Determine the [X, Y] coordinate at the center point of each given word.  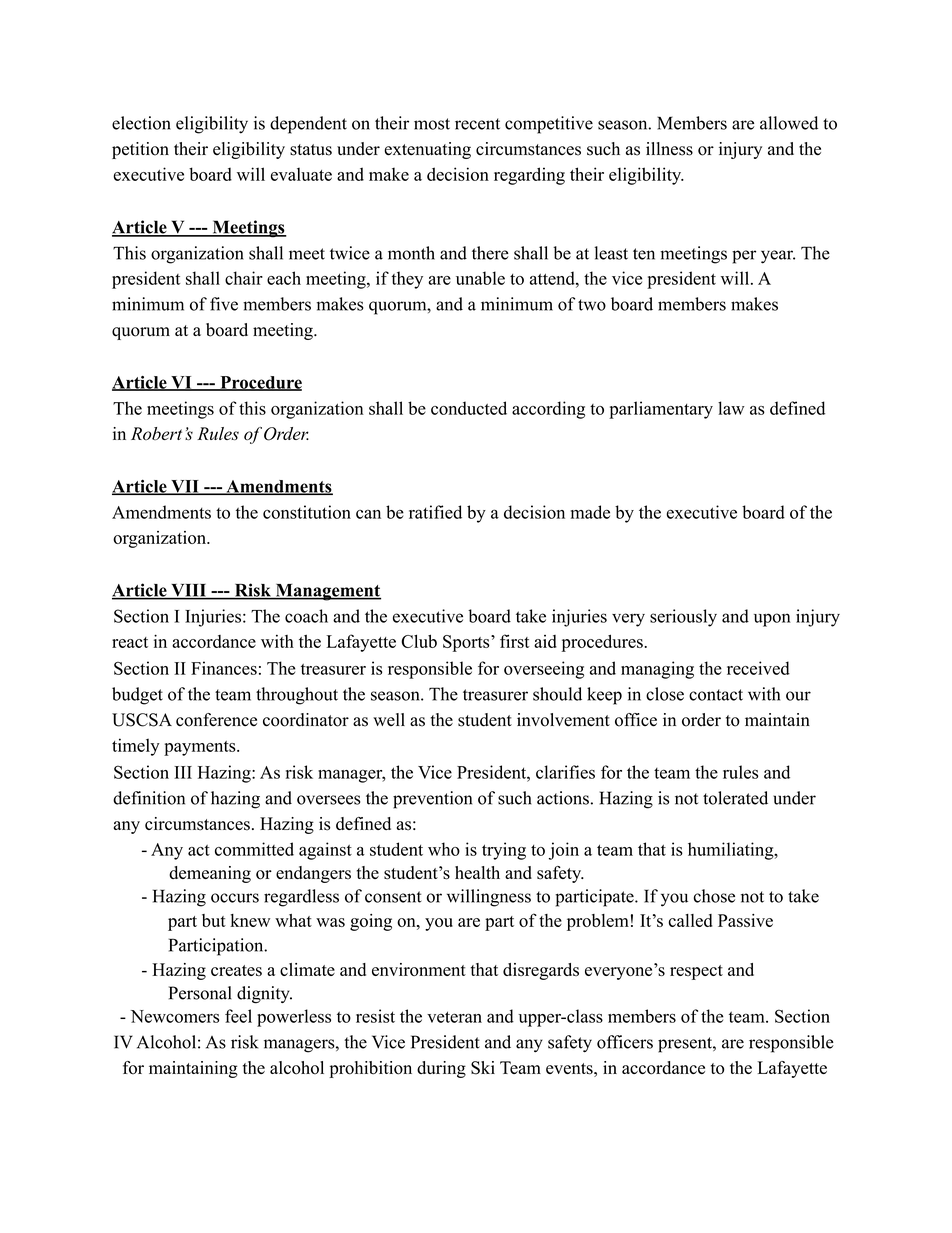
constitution [307, 512]
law [731, 408]
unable [480, 278]
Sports [466, 643]
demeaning [210, 874]
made [590, 512]
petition [140, 150]
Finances [224, 668]
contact [716, 695]
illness [669, 149]
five [224, 304]
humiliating [731, 851]
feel [238, 1016]
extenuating [427, 150]
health [477, 872]
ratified [435, 512]
